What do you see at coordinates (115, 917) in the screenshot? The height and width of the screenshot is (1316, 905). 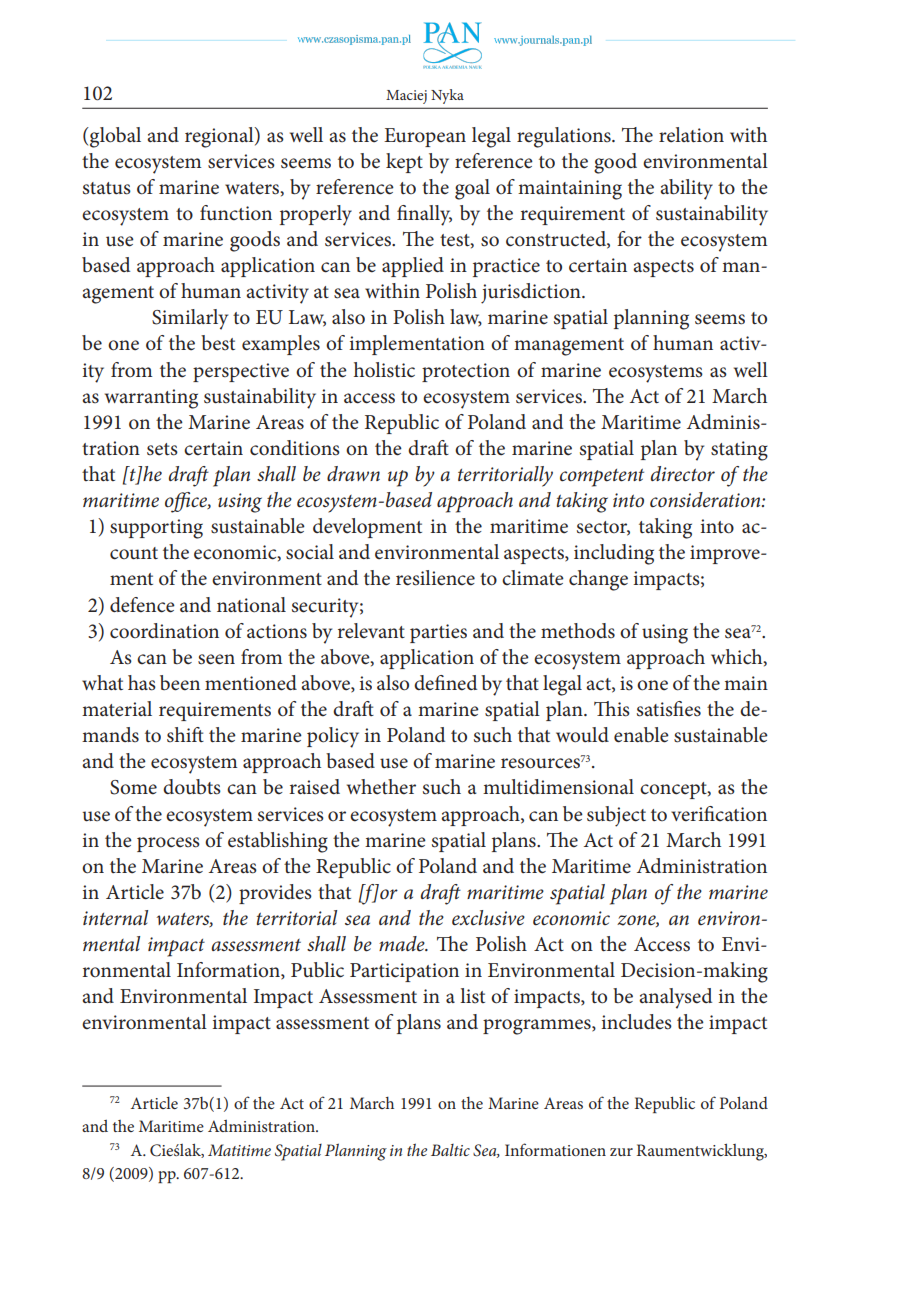 I see `internal` at bounding box center [115, 917].
